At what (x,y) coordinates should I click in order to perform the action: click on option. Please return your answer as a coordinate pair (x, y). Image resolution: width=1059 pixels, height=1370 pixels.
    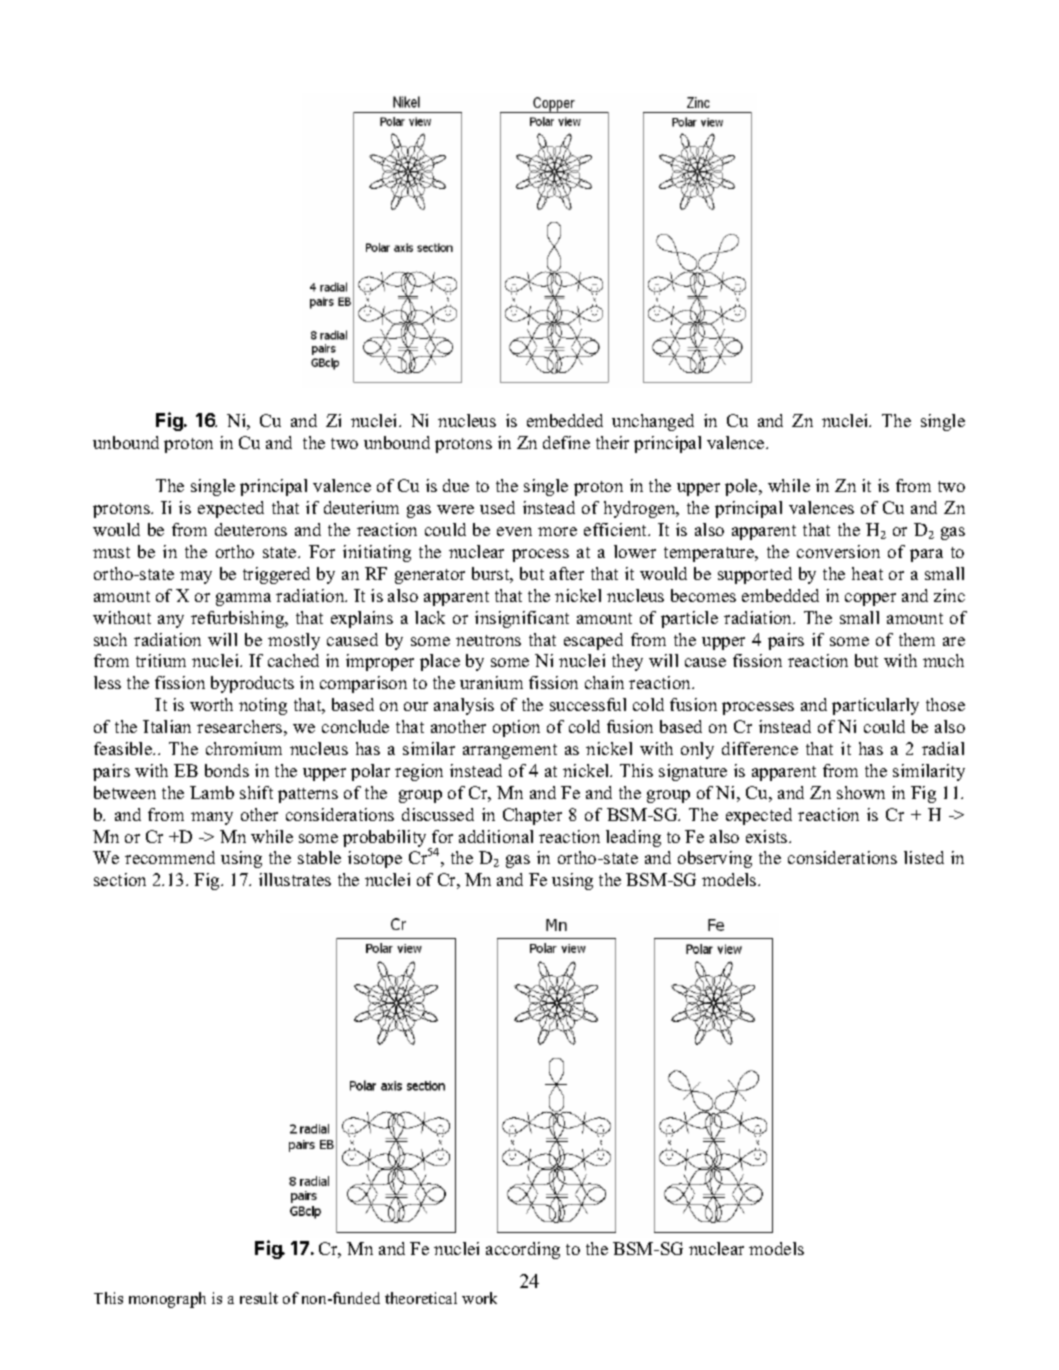
    Looking at the image, I should click on (516, 728).
